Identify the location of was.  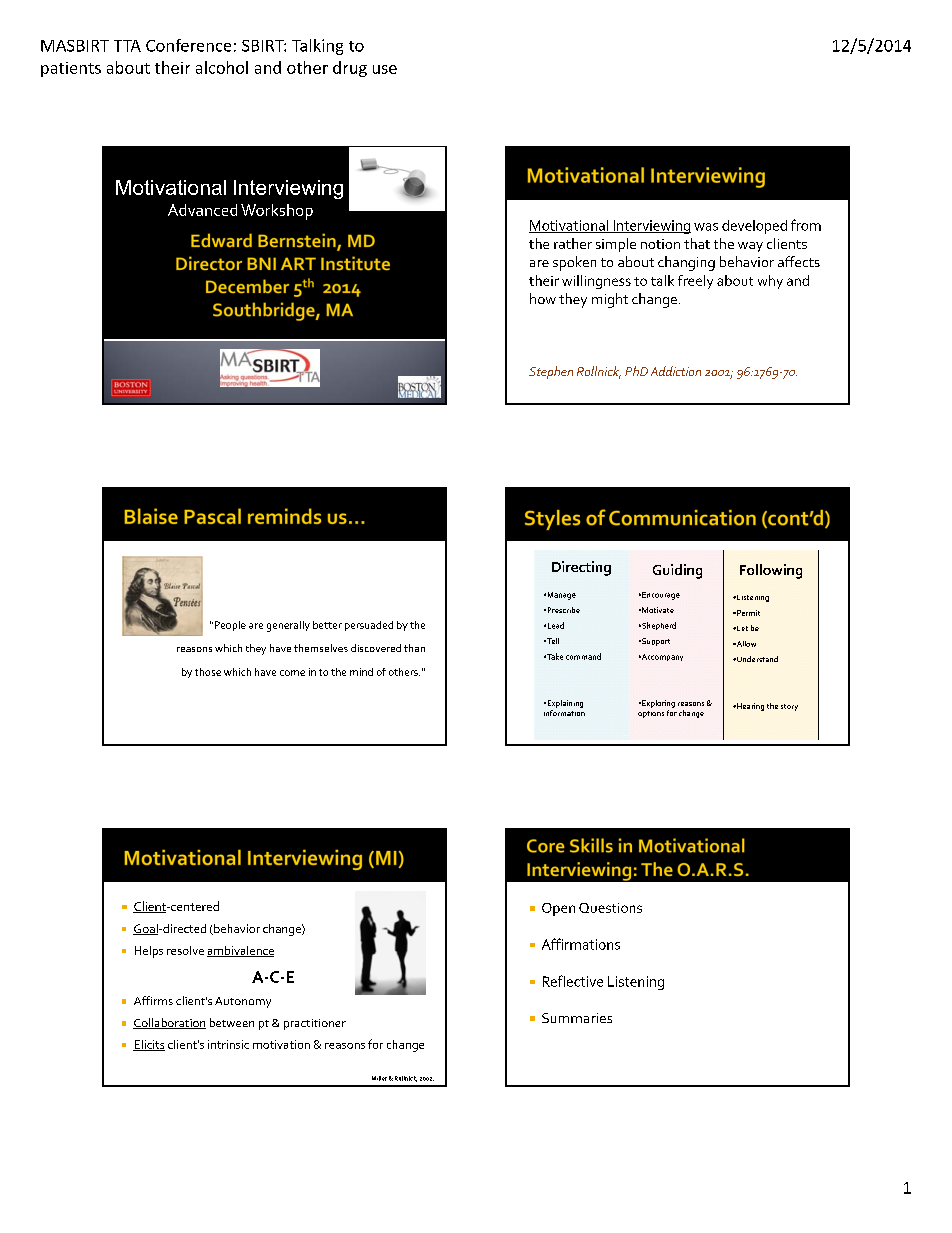
(706, 227).
